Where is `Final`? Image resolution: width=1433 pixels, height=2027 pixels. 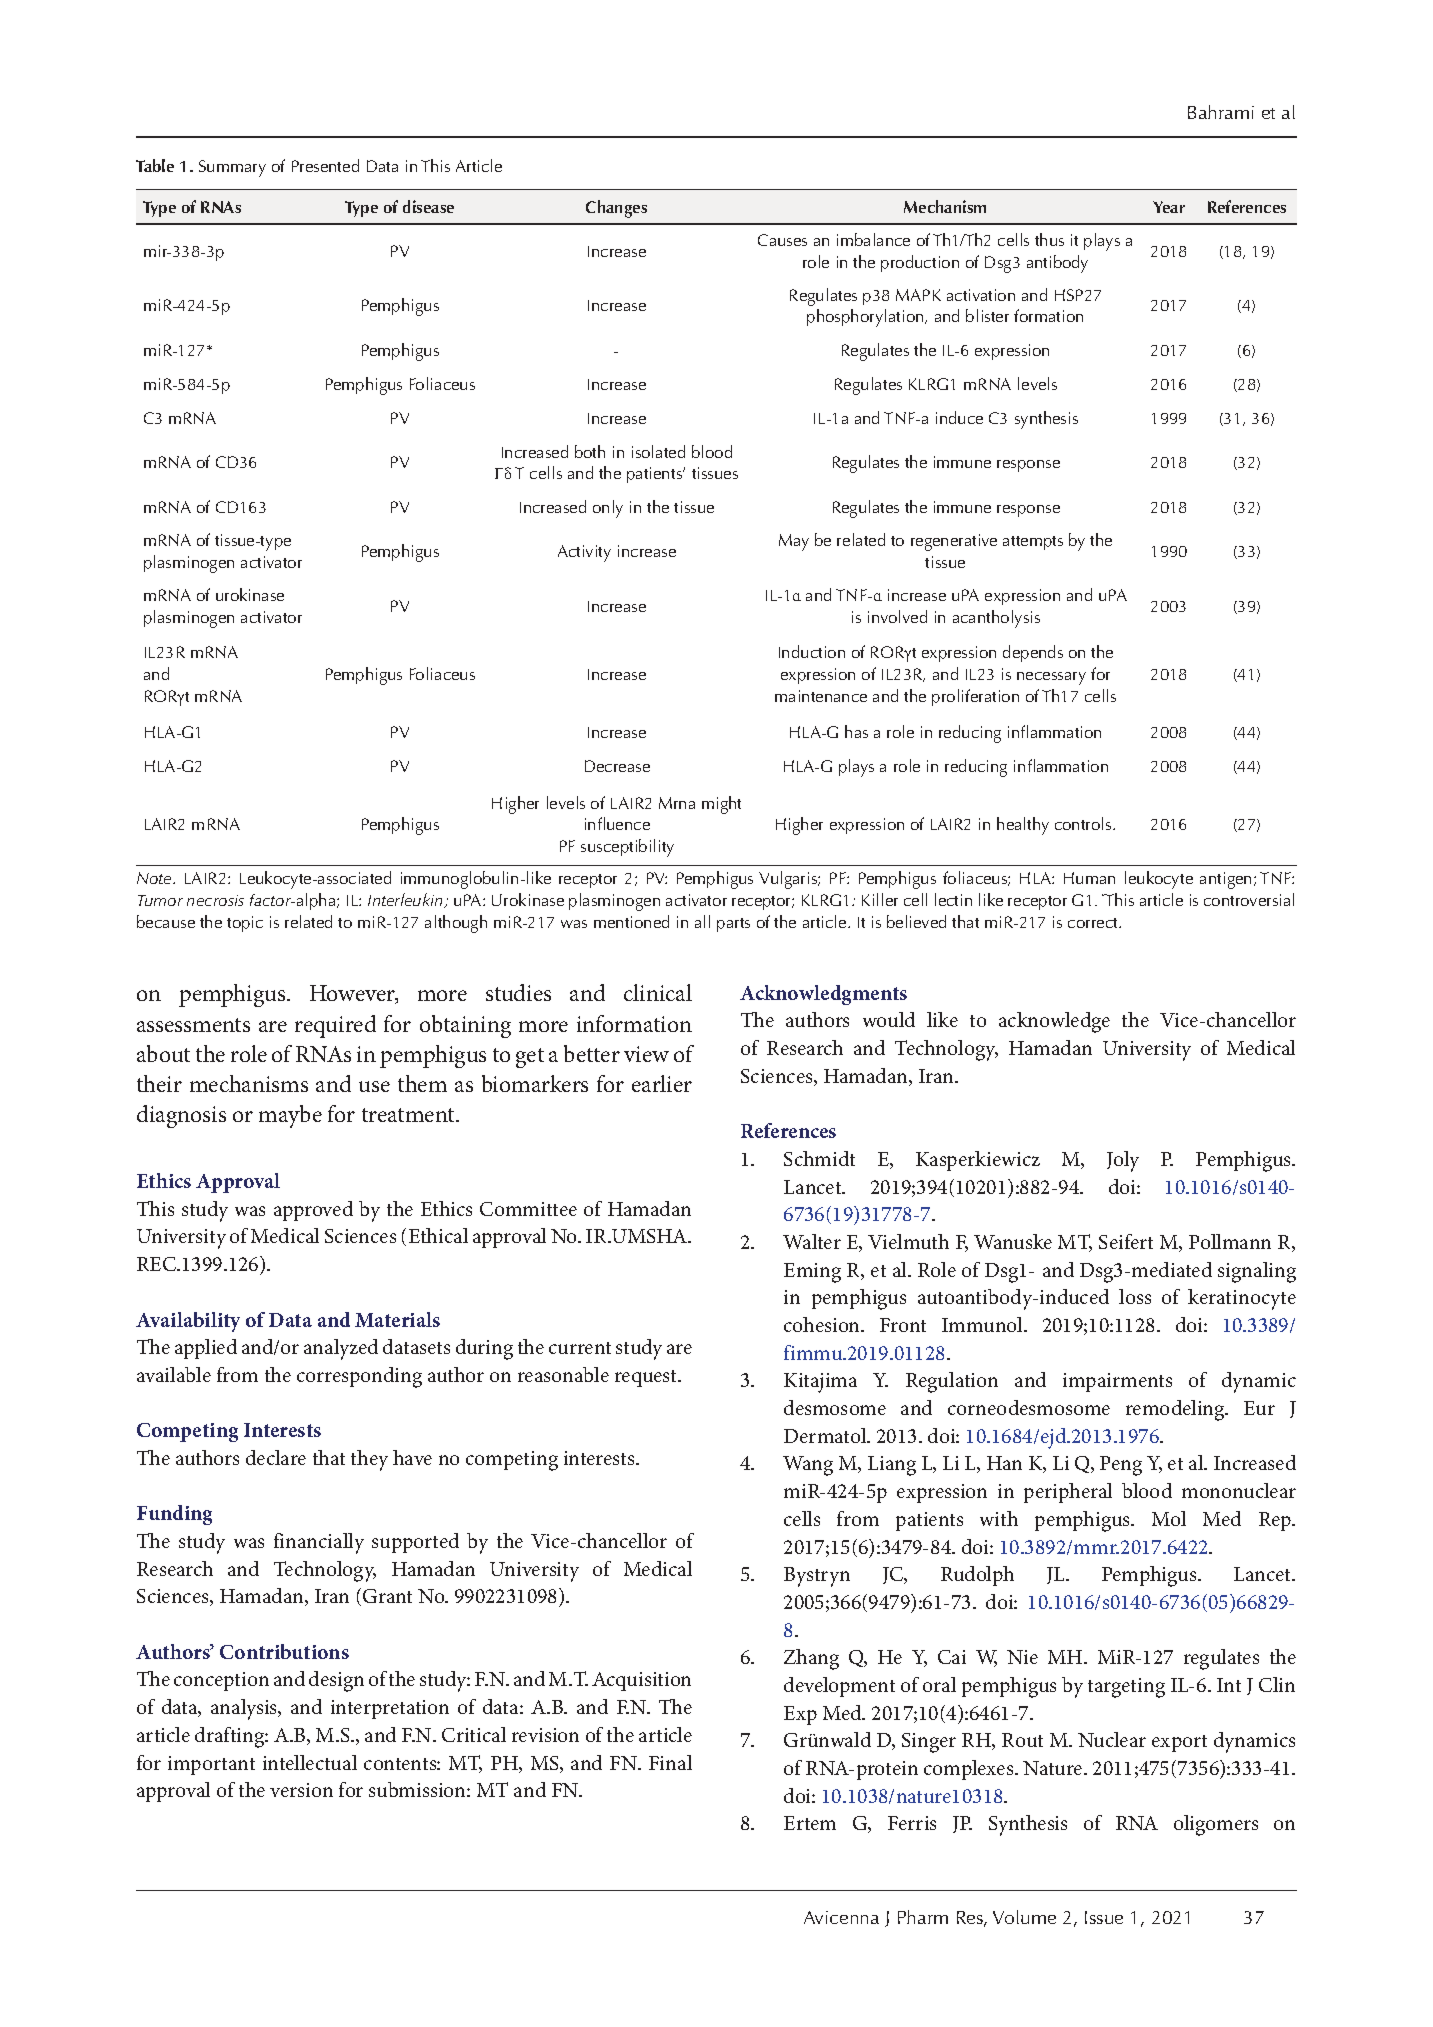
Final is located at coordinates (670, 1762).
